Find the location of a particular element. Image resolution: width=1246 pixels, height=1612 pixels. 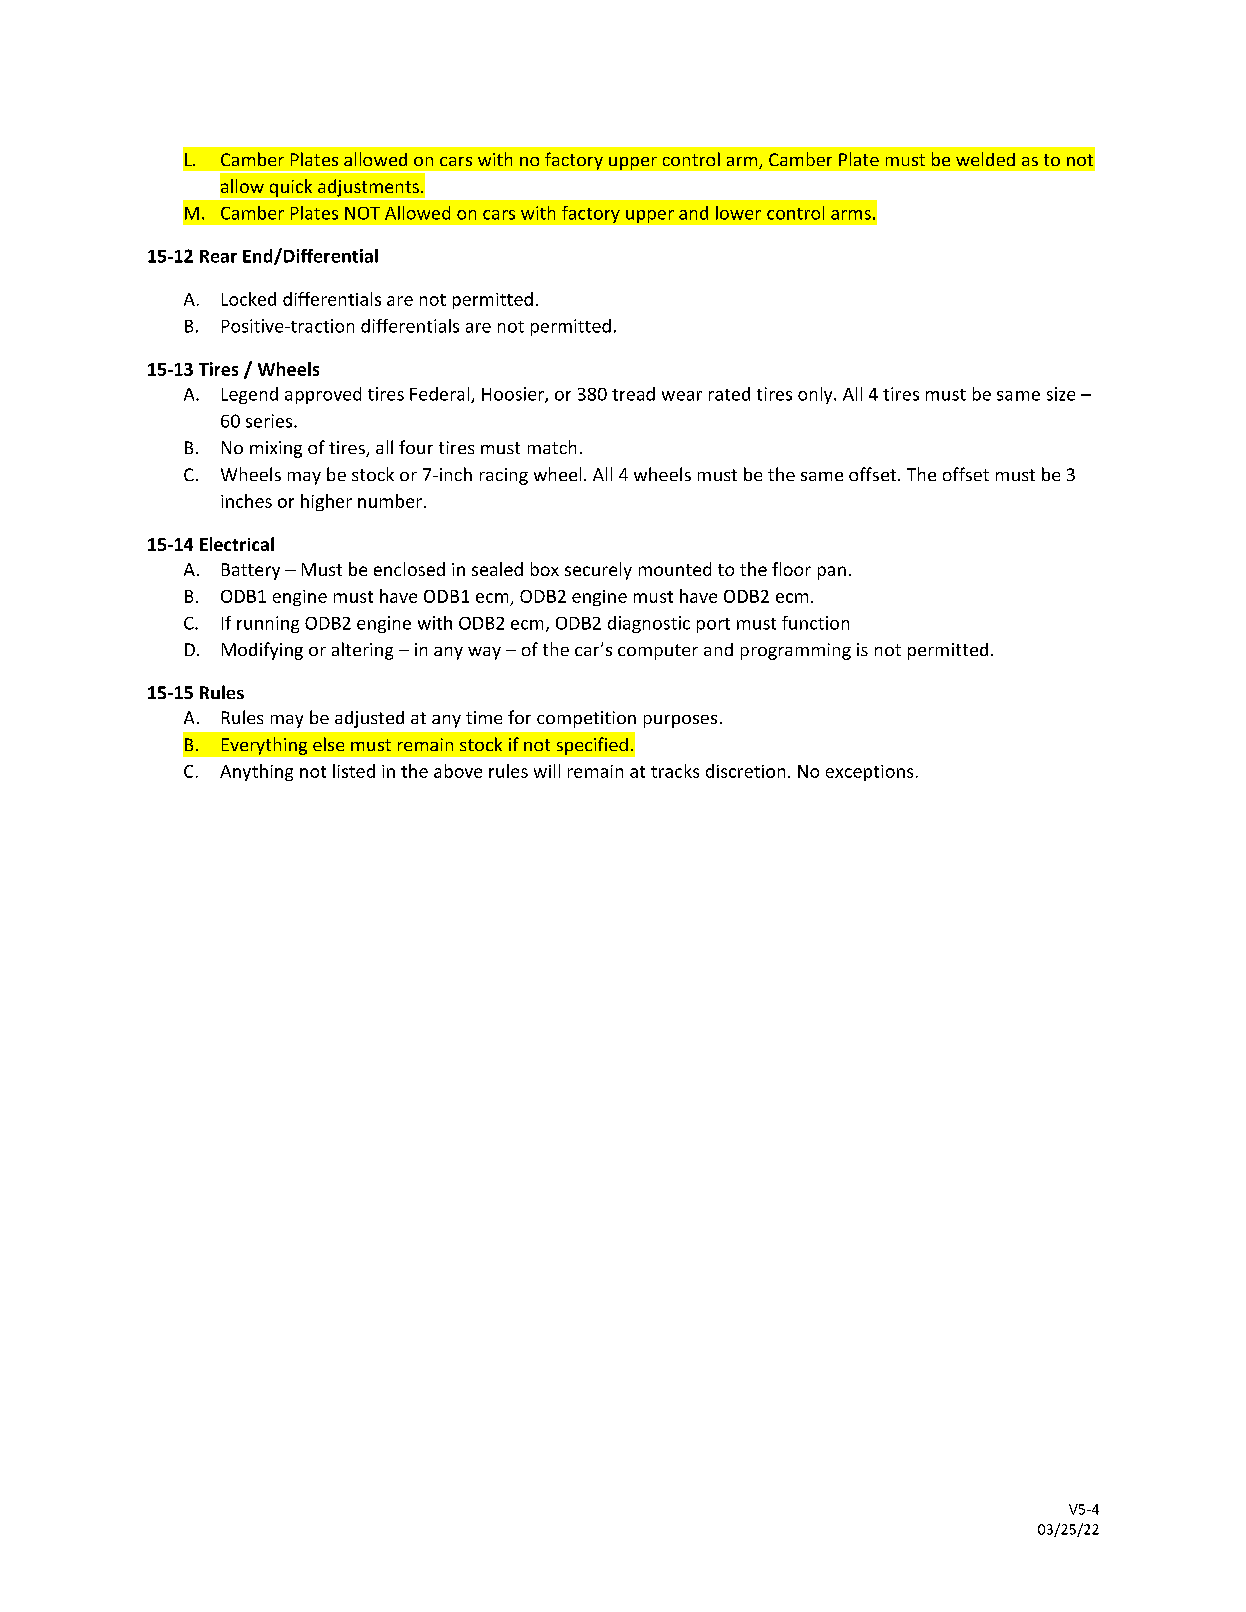

quick is located at coordinates (291, 189).
